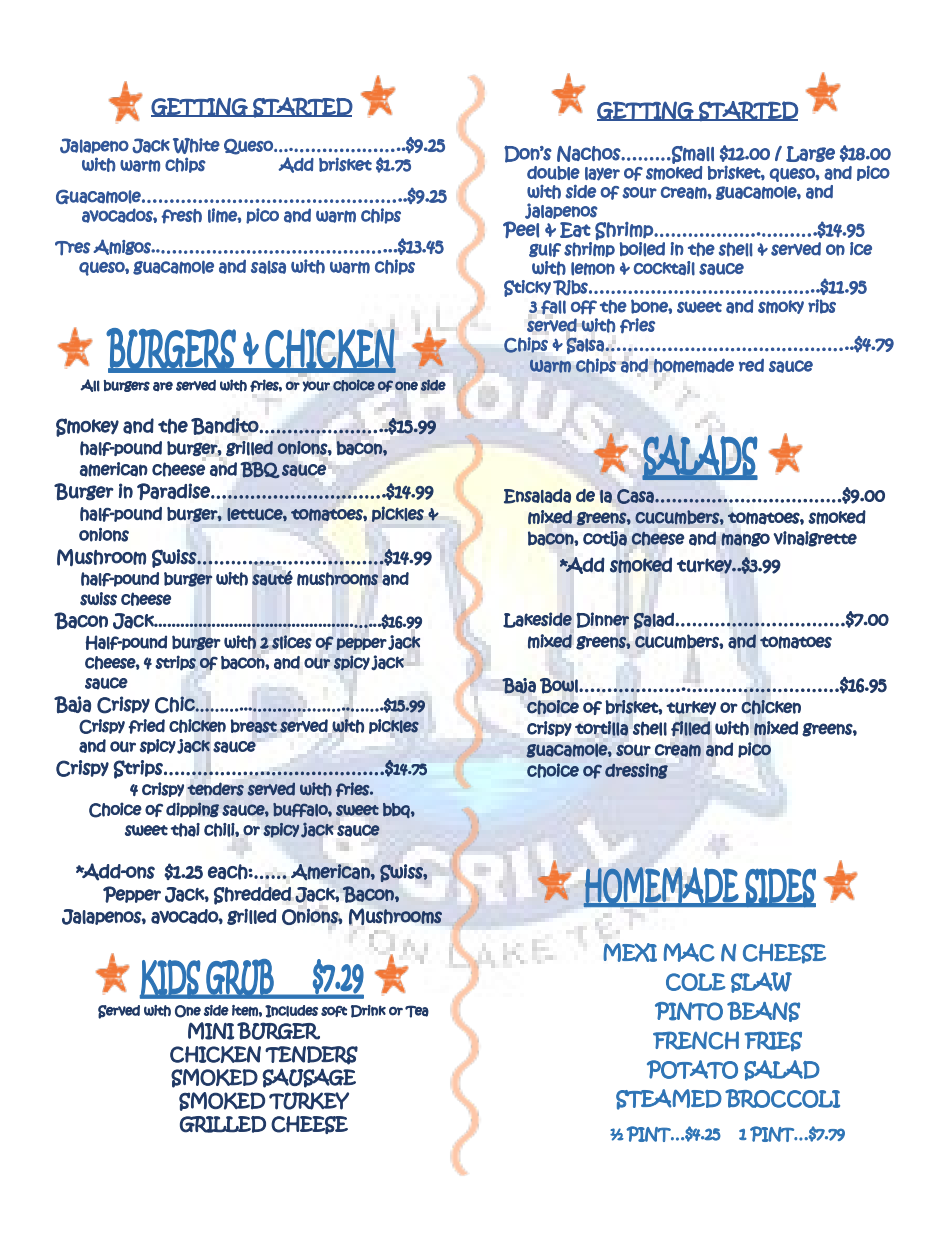 The height and width of the document is (1233, 952). What do you see at coordinates (196, 146) in the document?
I see `White` at bounding box center [196, 146].
